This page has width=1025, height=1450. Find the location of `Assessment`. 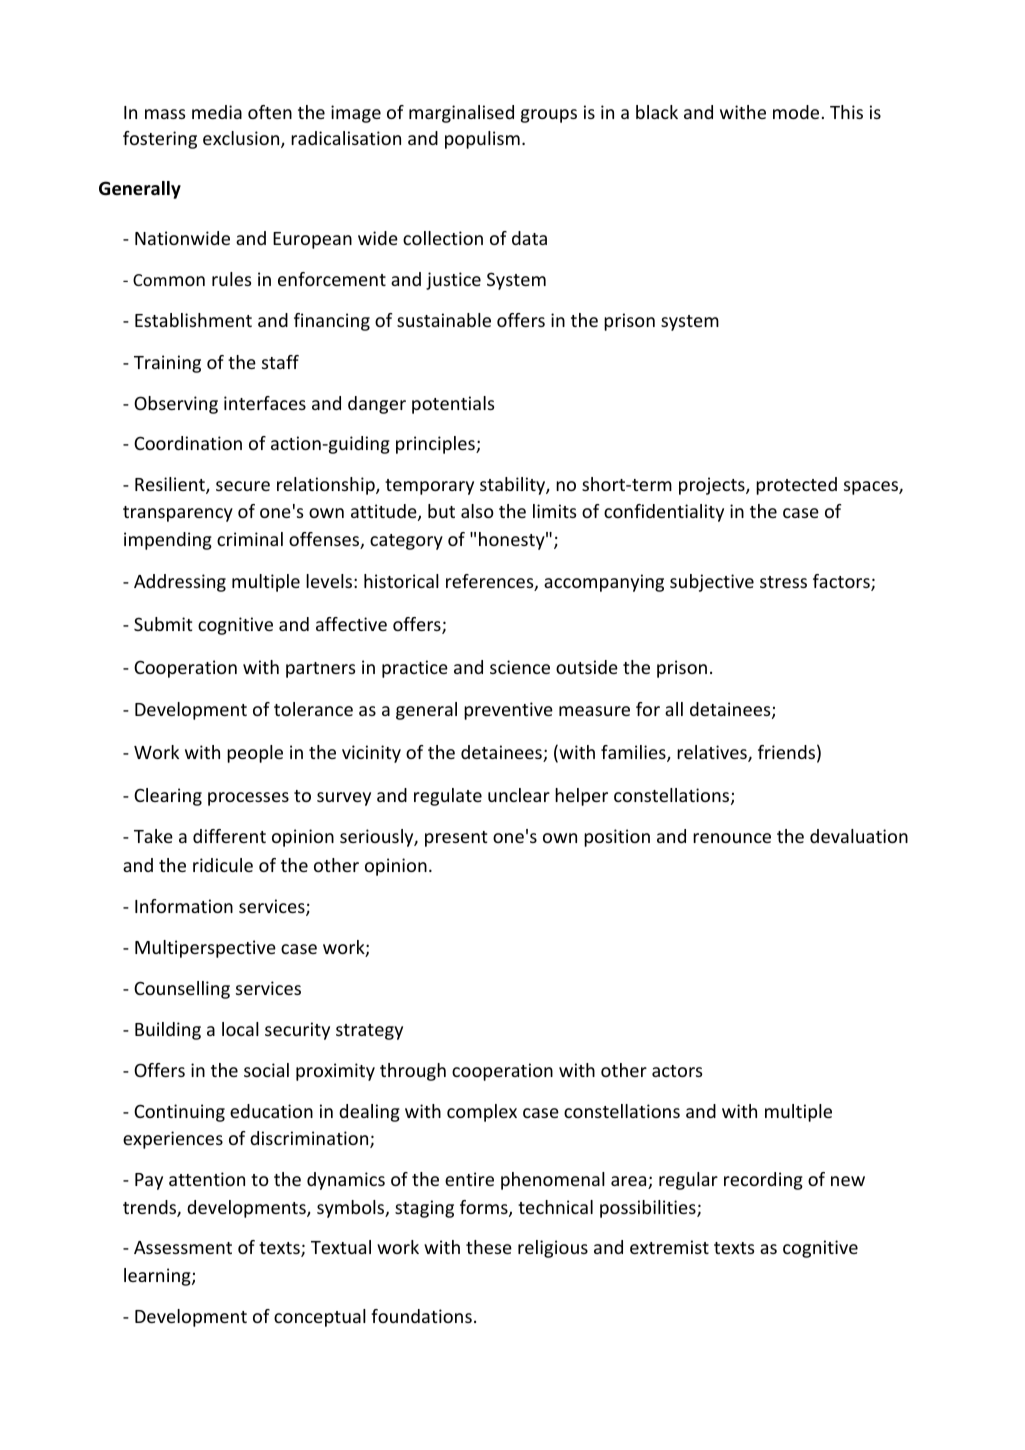

Assessment is located at coordinates (183, 1247).
